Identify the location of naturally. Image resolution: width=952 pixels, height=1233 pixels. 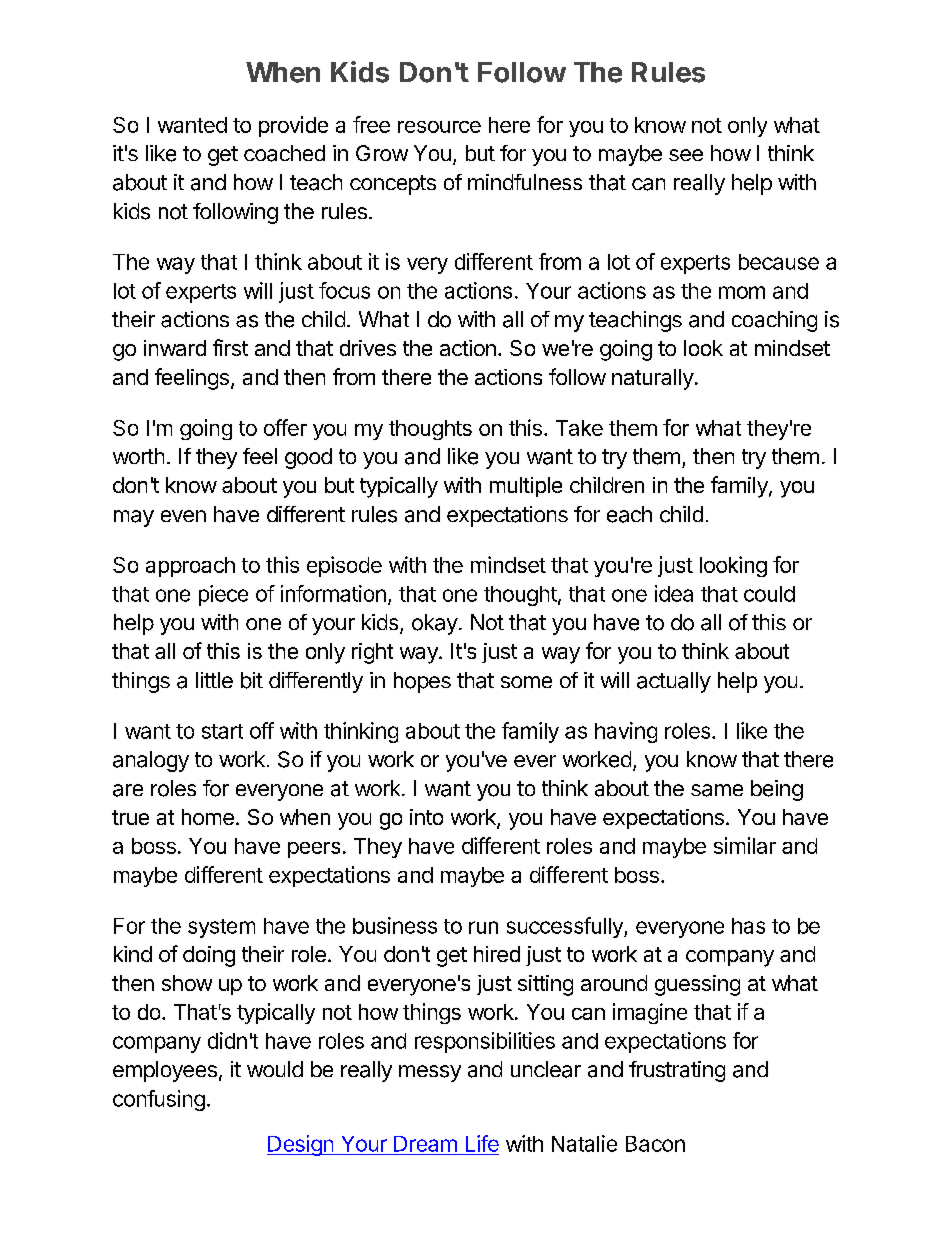
(653, 379).
